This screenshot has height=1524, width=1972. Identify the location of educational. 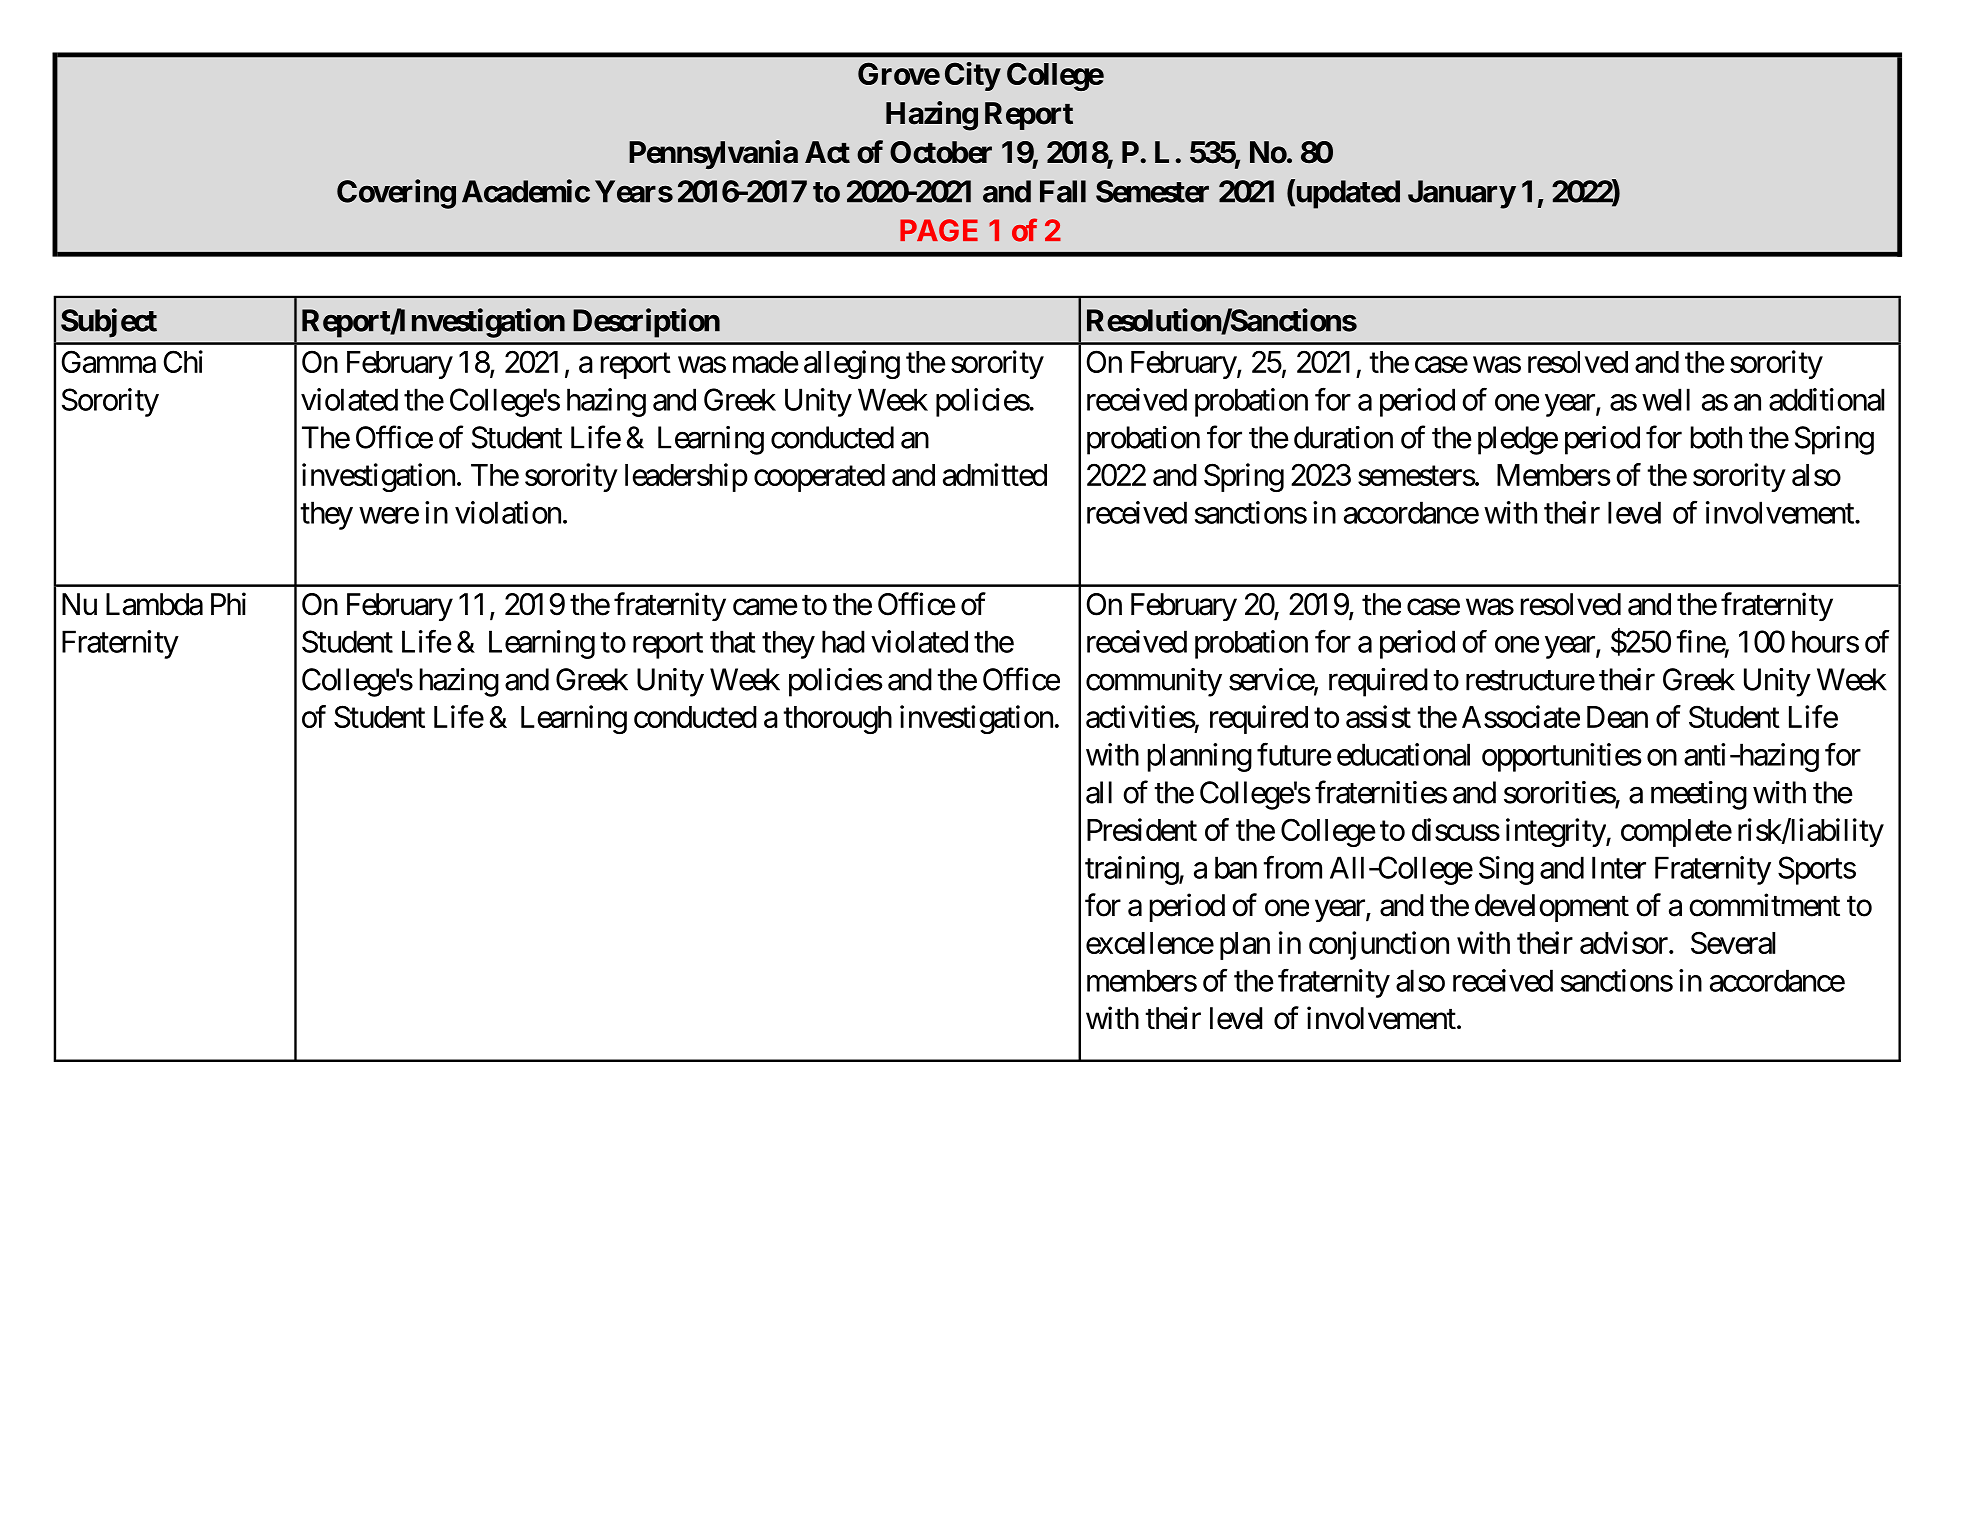
(1403, 754).
